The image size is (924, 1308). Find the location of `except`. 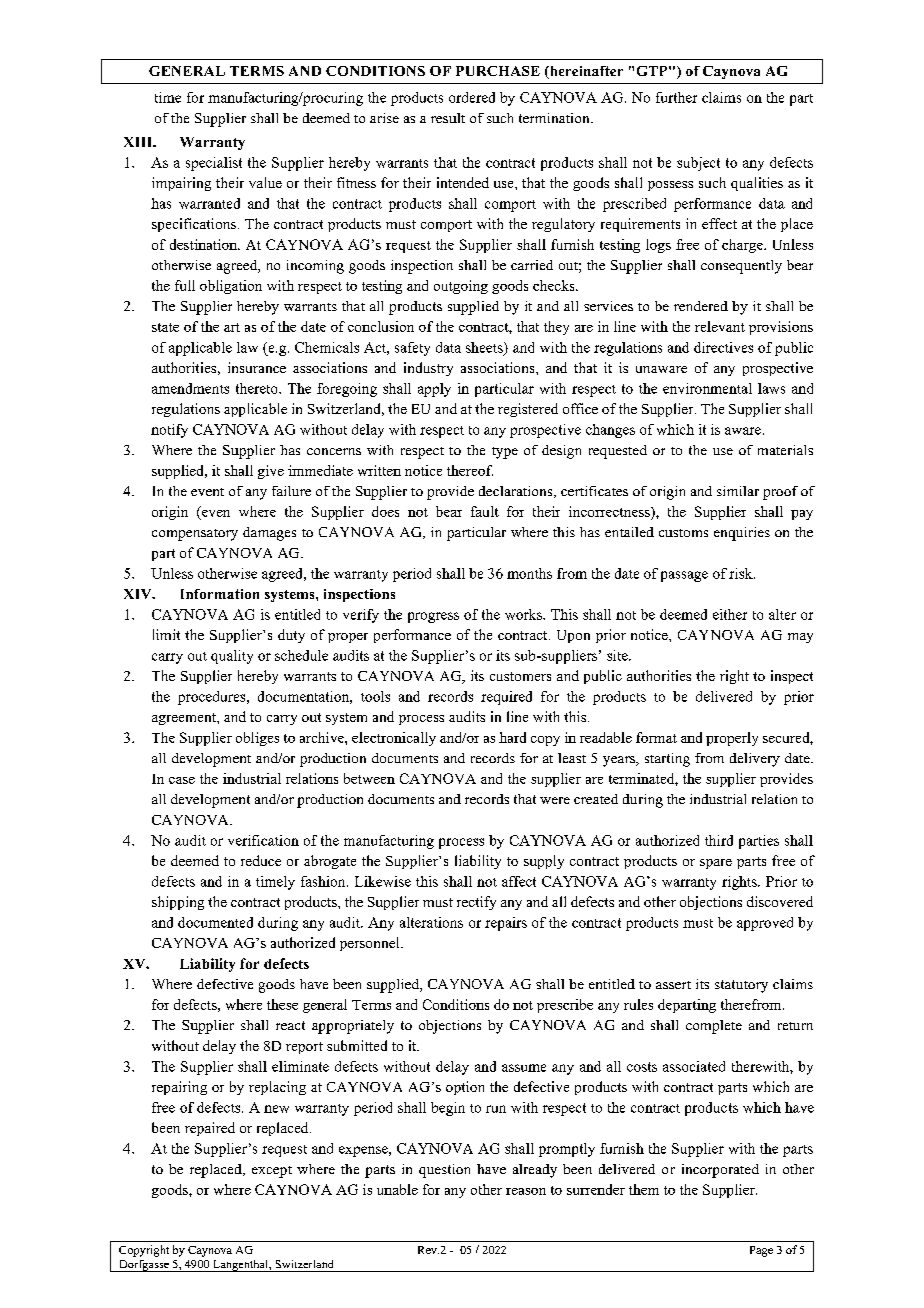

except is located at coordinates (272, 1172).
